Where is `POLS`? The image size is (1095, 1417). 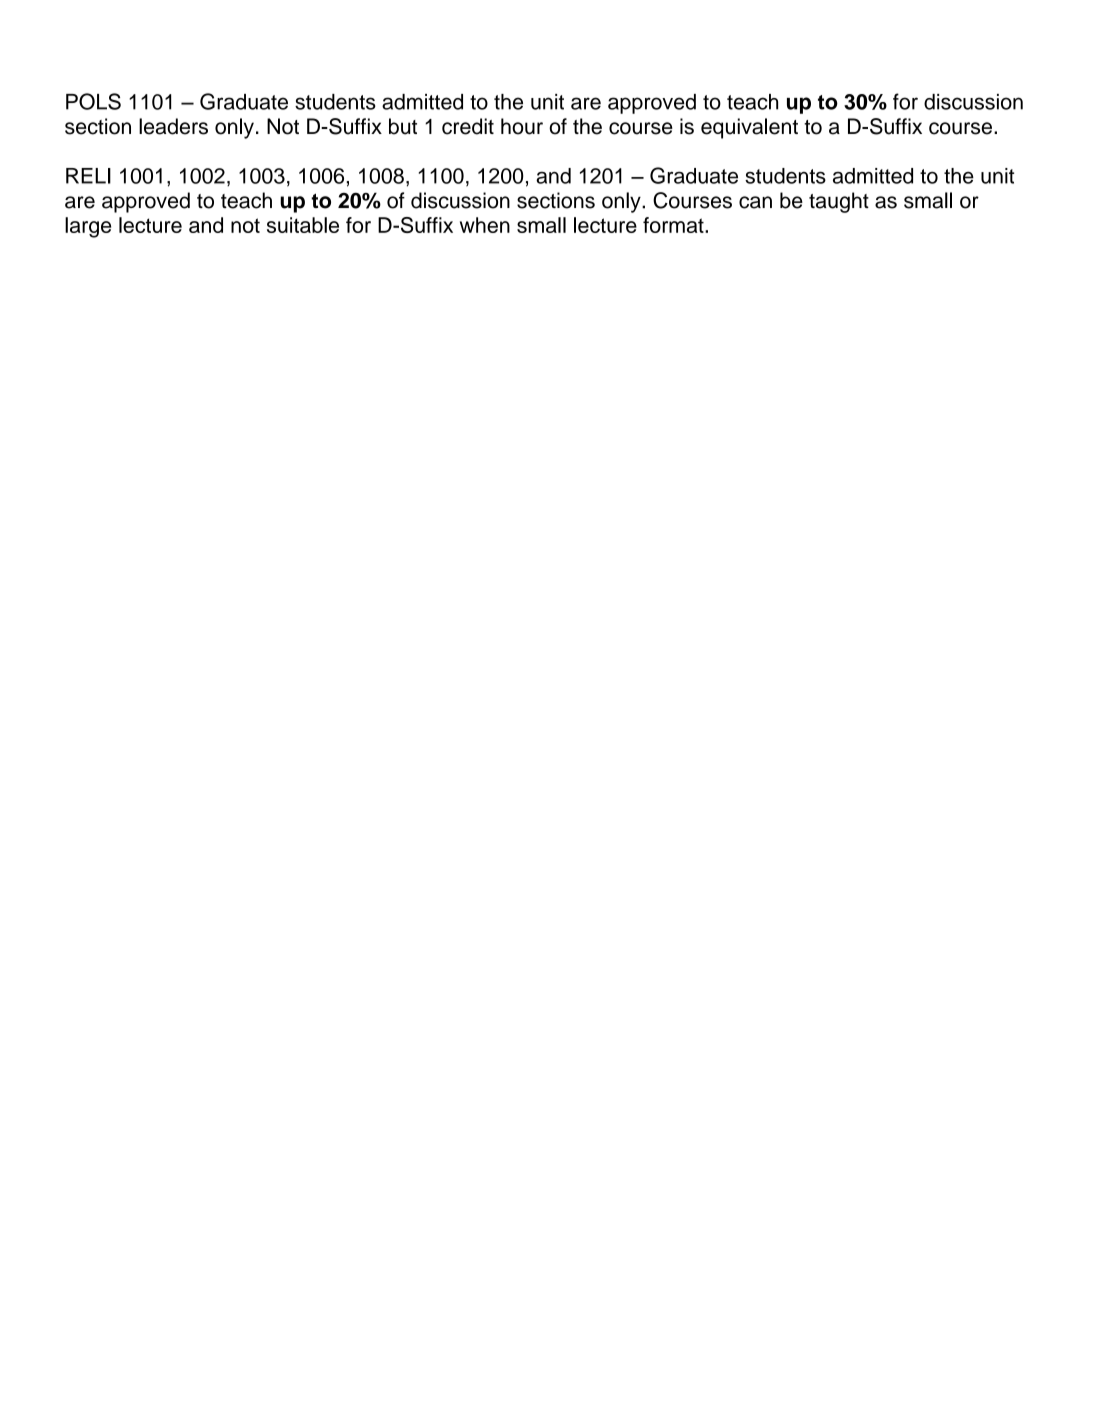
POLS is located at coordinates (93, 101).
